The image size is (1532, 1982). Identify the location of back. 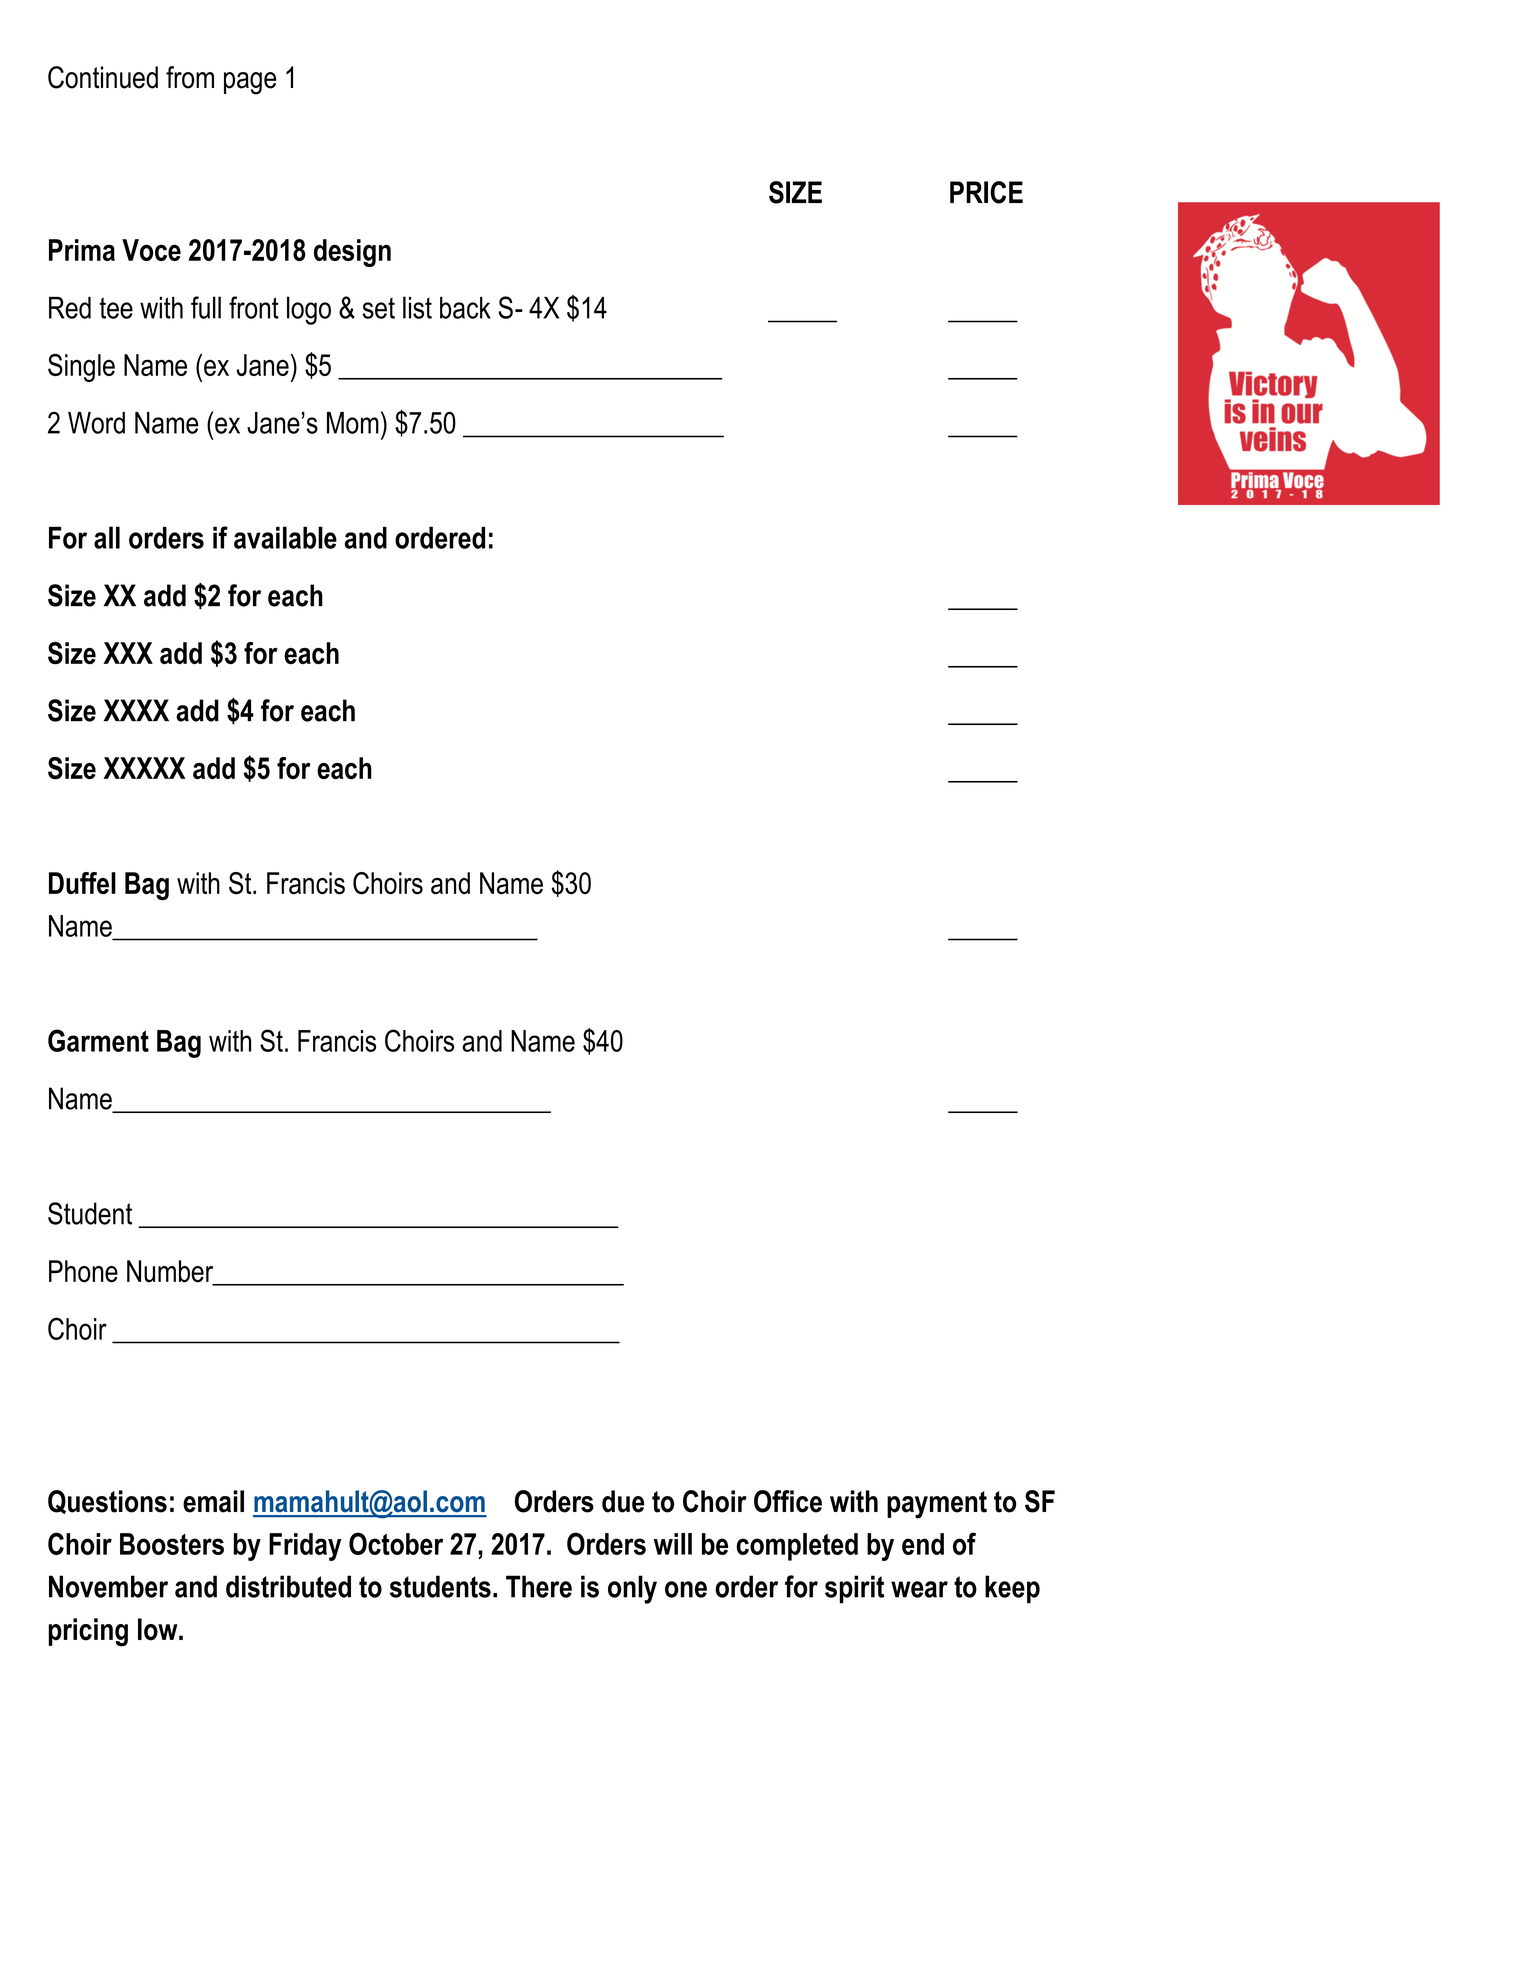
(465, 308).
